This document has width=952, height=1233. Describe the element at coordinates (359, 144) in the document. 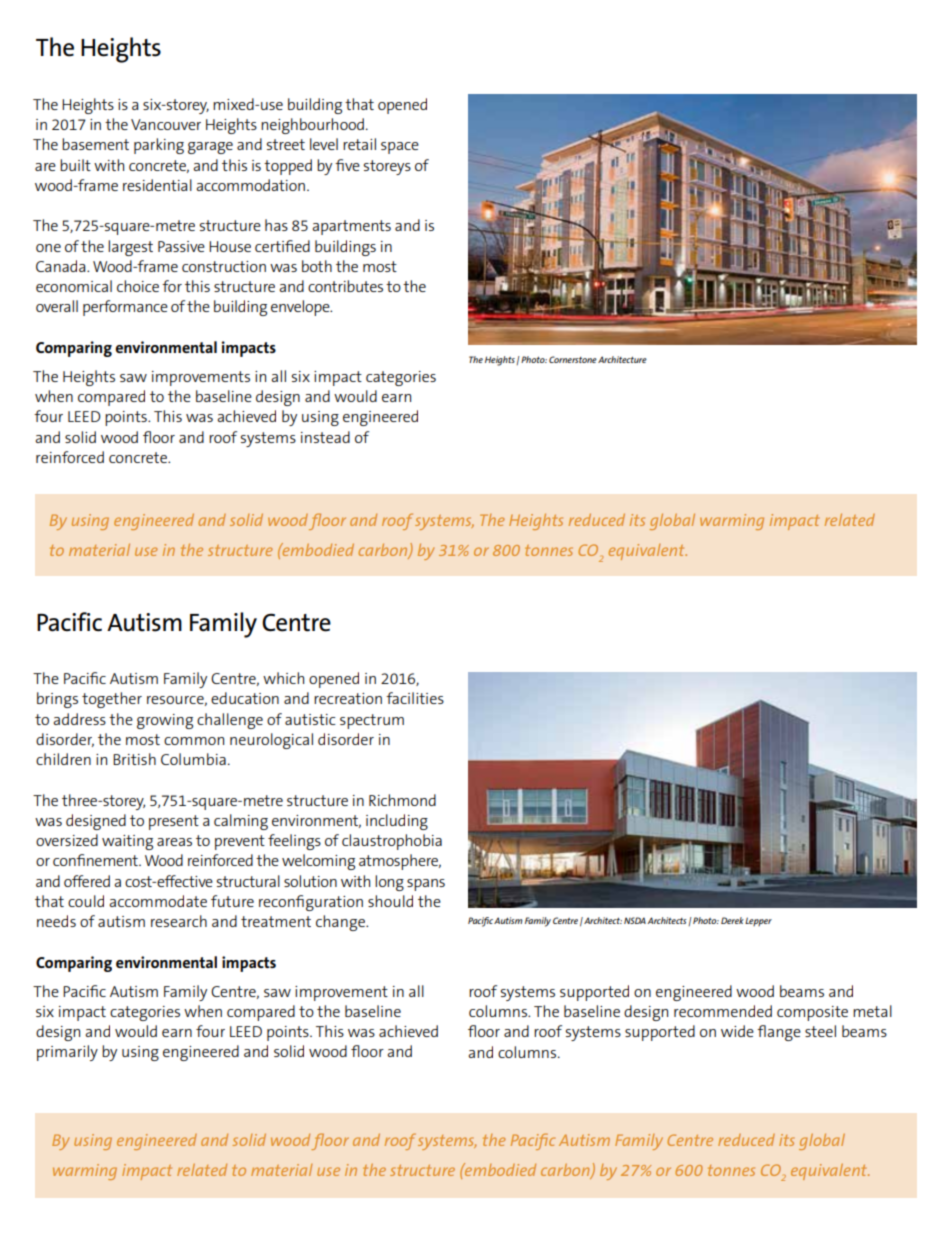

I see `retail` at that location.
